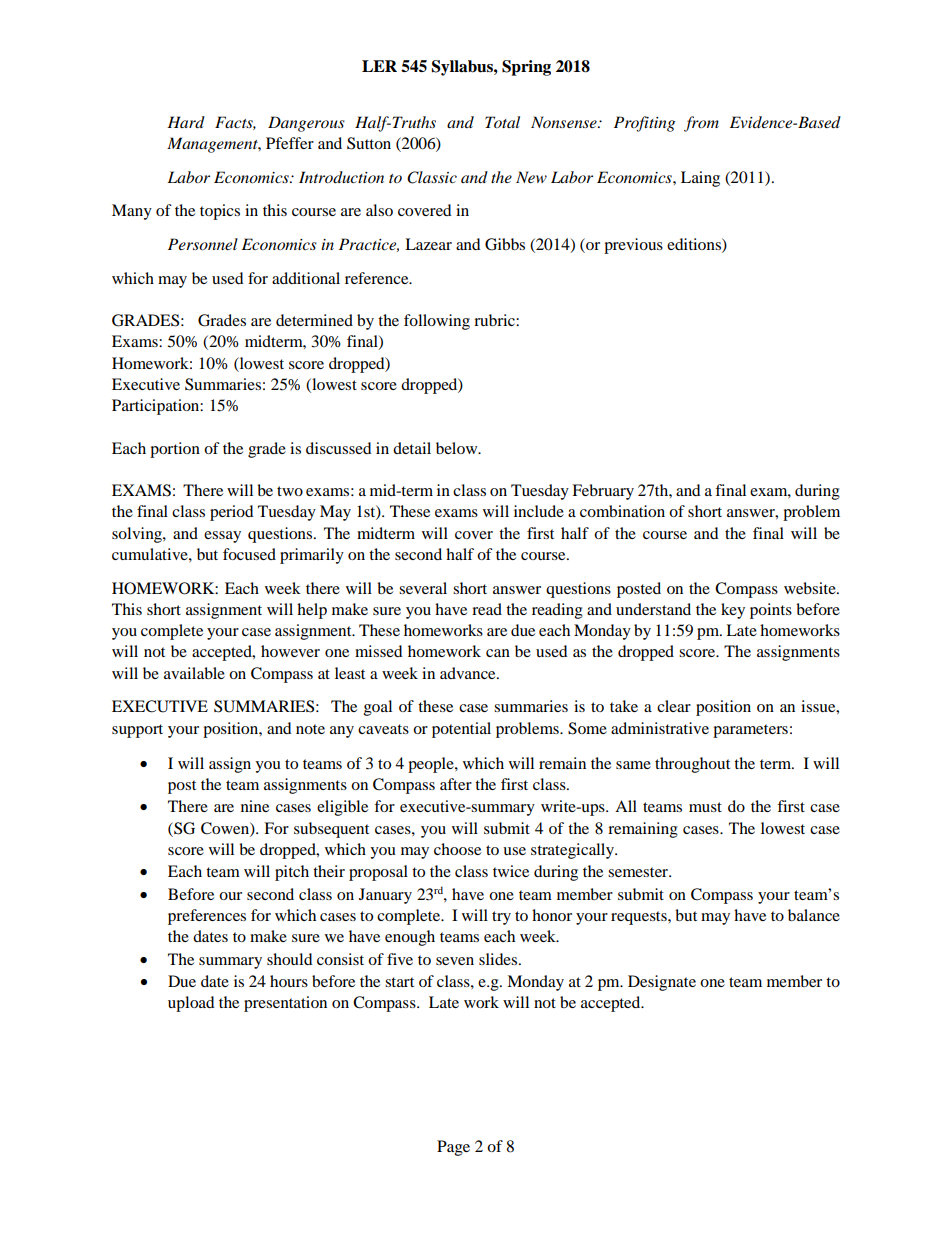 Image resolution: width=952 pixels, height=1233 pixels. What do you see at coordinates (191, 1004) in the image?
I see `upload` at bounding box center [191, 1004].
